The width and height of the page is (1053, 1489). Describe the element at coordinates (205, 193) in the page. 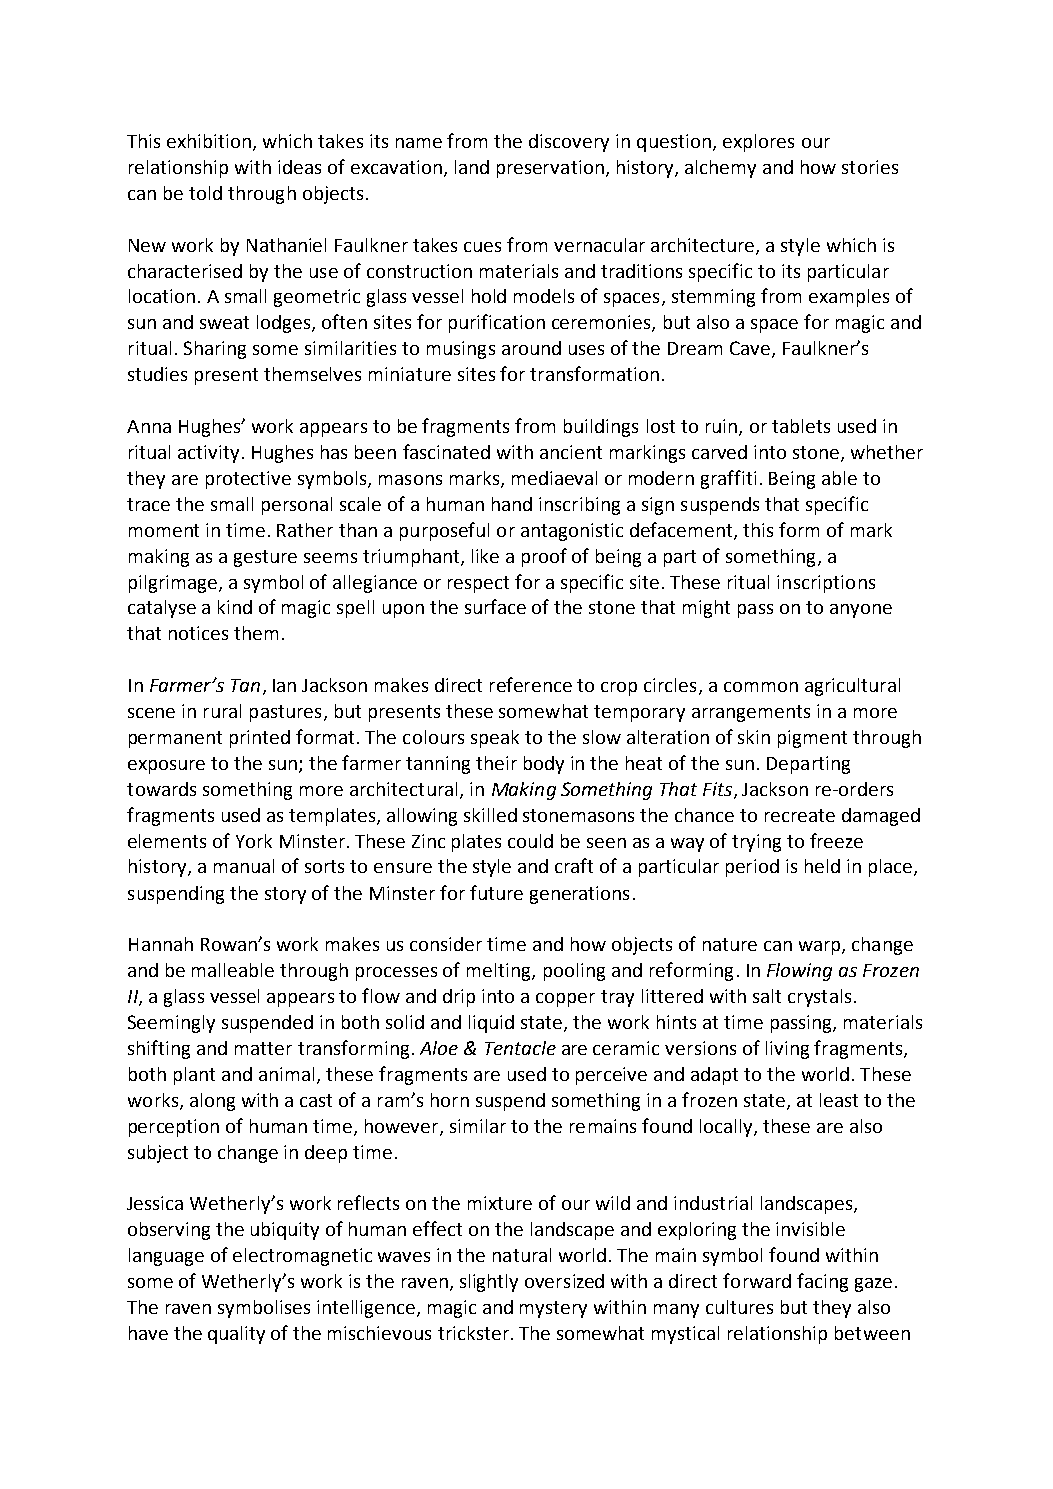

I see `told` at that location.
